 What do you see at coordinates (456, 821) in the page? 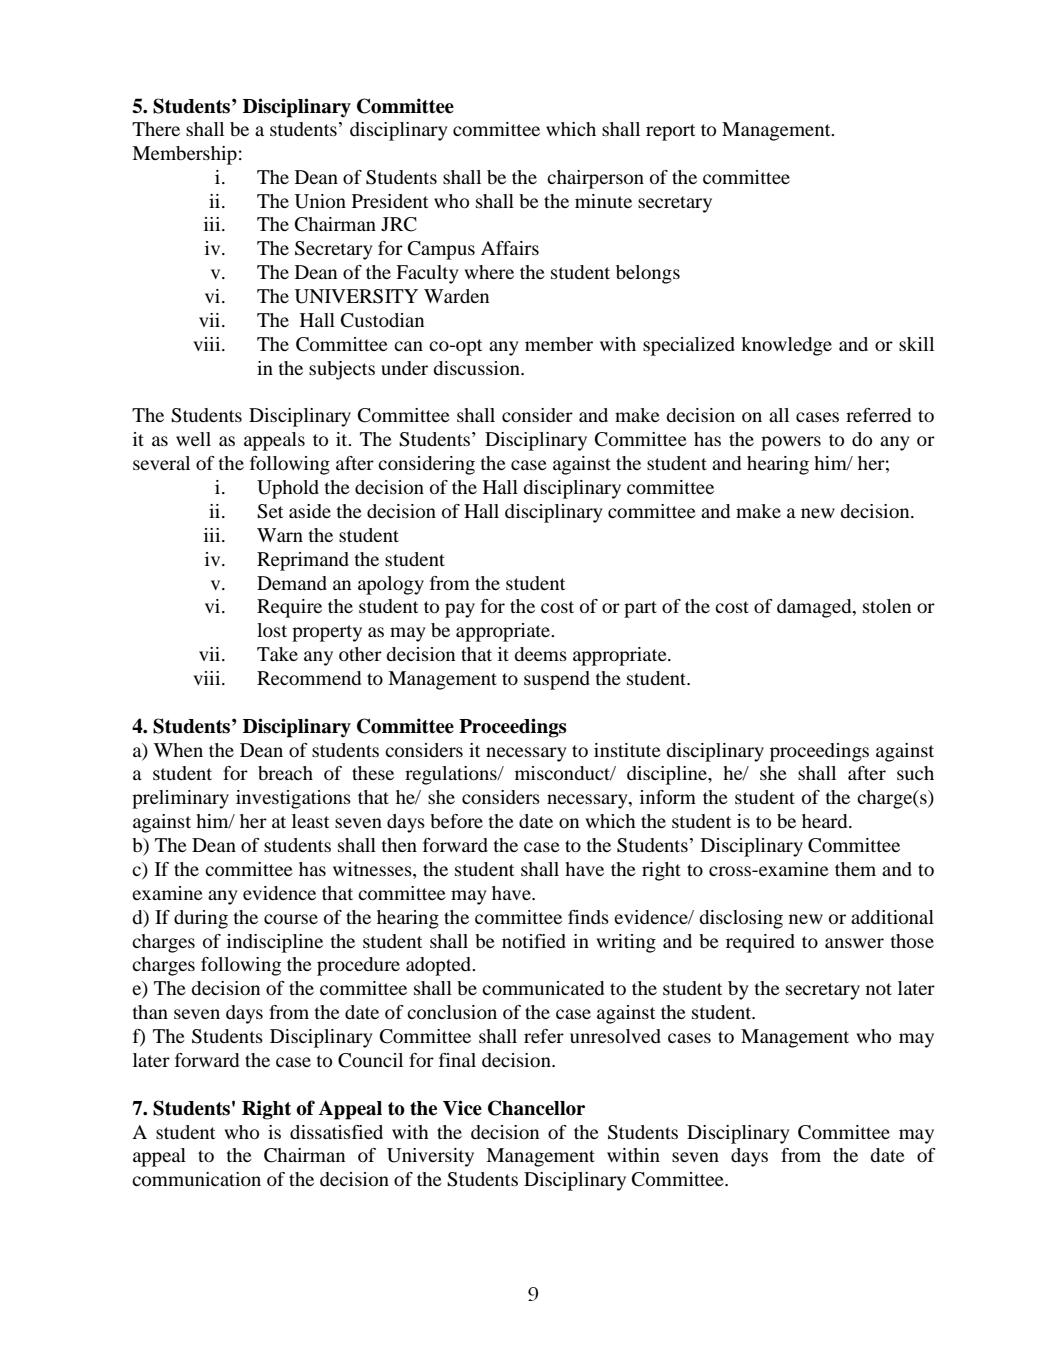
I see `before` at bounding box center [456, 821].
